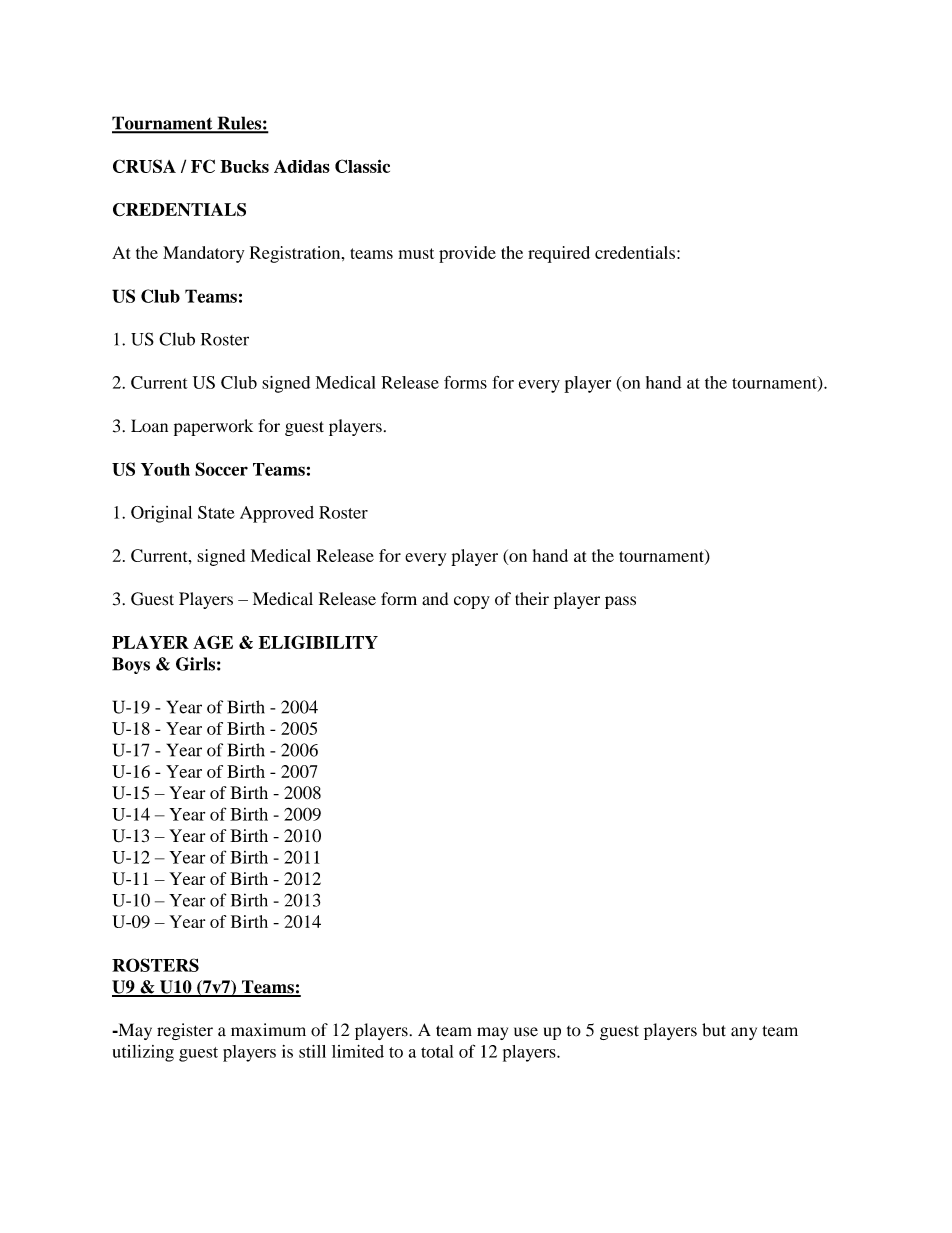 The image size is (952, 1233). I want to click on pass, so click(620, 602).
